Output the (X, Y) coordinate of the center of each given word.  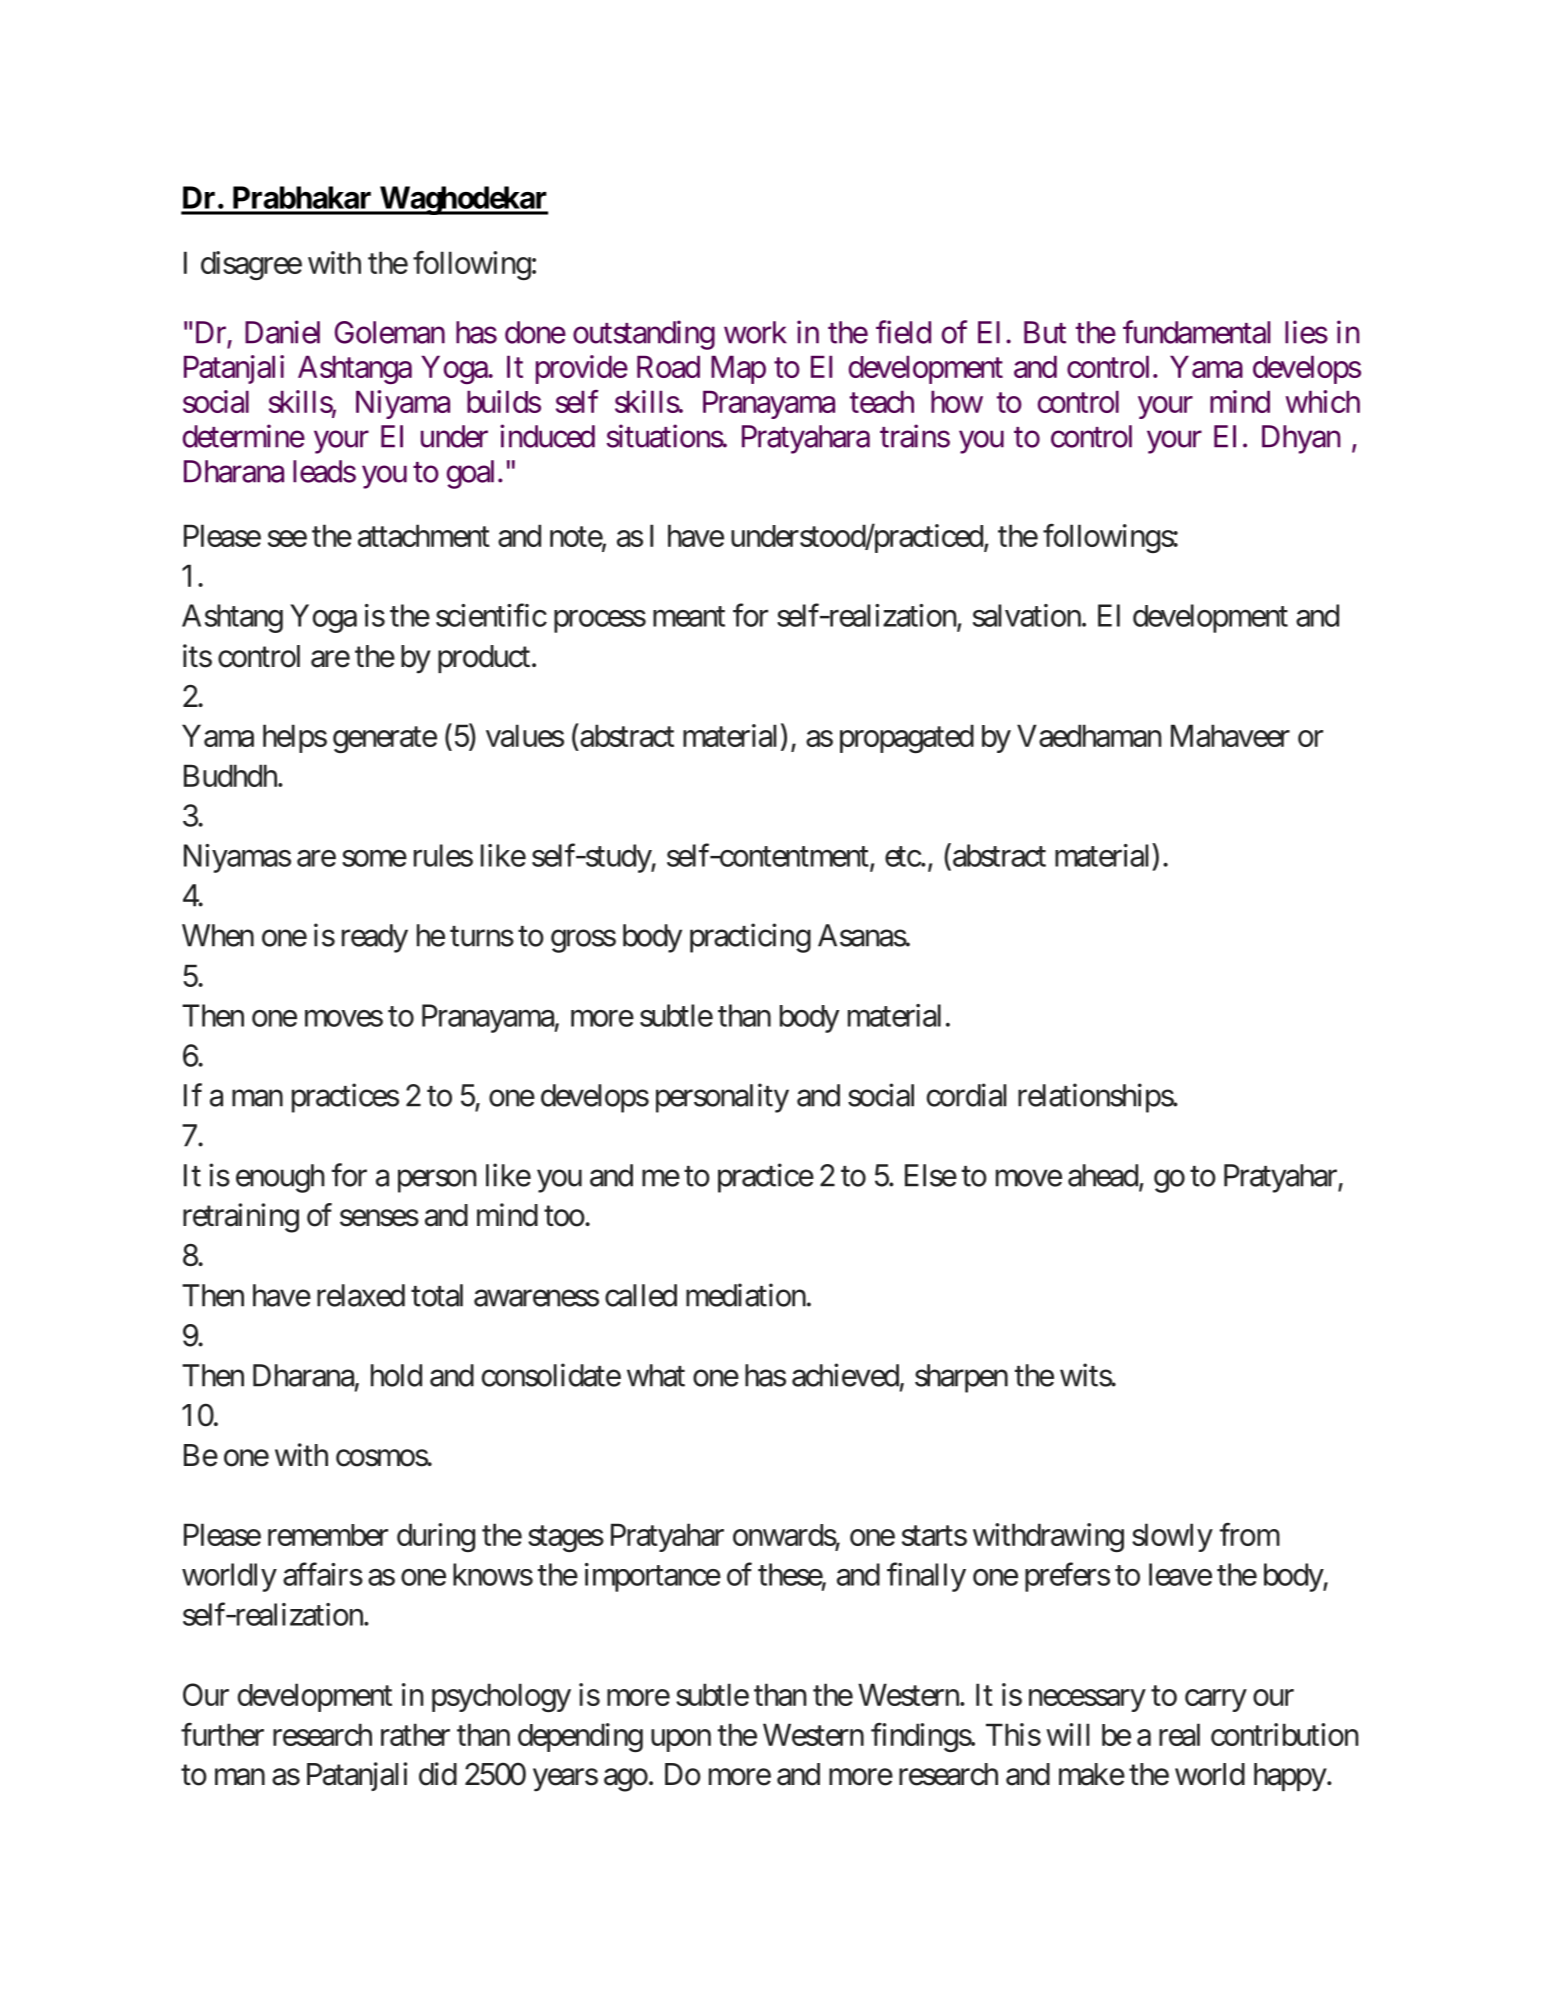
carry (1216, 1700)
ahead (1103, 1175)
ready (375, 938)
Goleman (390, 332)
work (755, 332)
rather (415, 1734)
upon (681, 1740)
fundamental (1196, 332)
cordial (967, 1095)
